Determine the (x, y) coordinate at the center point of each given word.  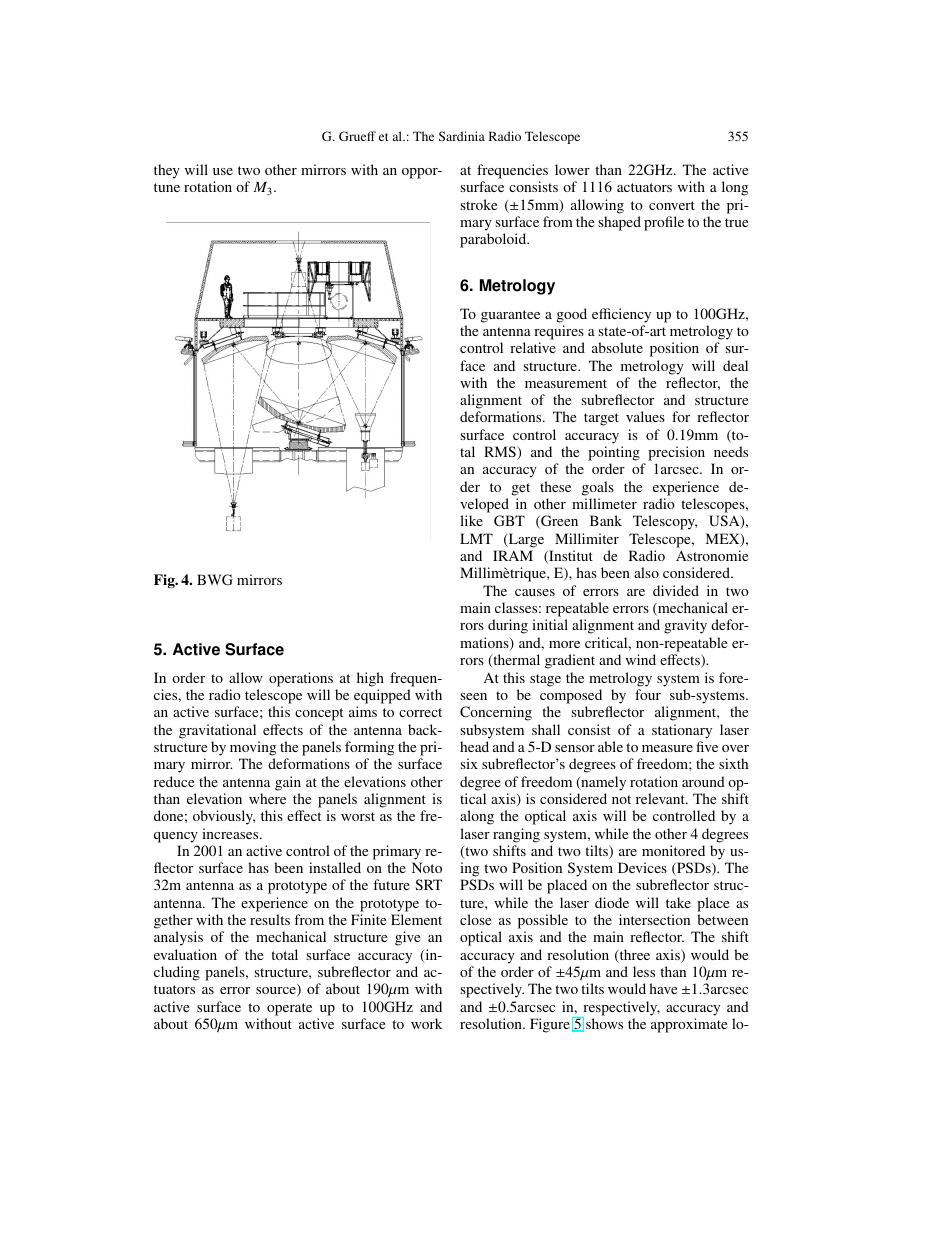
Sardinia (462, 136)
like (471, 520)
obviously (224, 817)
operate (289, 1009)
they (167, 171)
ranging (516, 835)
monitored (673, 850)
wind (641, 659)
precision (676, 453)
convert (672, 205)
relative (533, 347)
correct (420, 712)
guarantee (510, 316)
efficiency (621, 315)
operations (301, 679)
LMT (476, 538)
